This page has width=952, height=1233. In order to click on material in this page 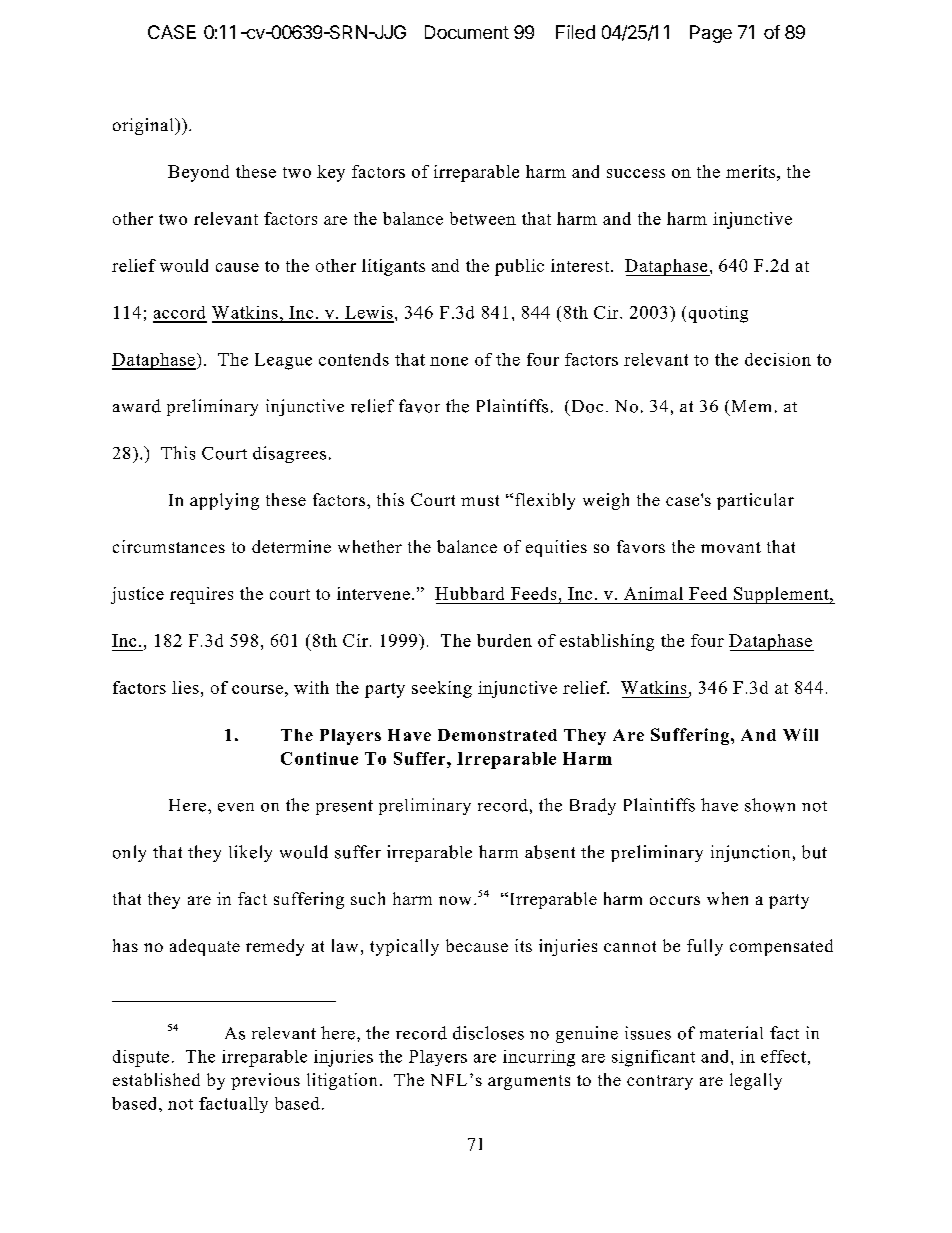, I will do `click(731, 1032)`.
